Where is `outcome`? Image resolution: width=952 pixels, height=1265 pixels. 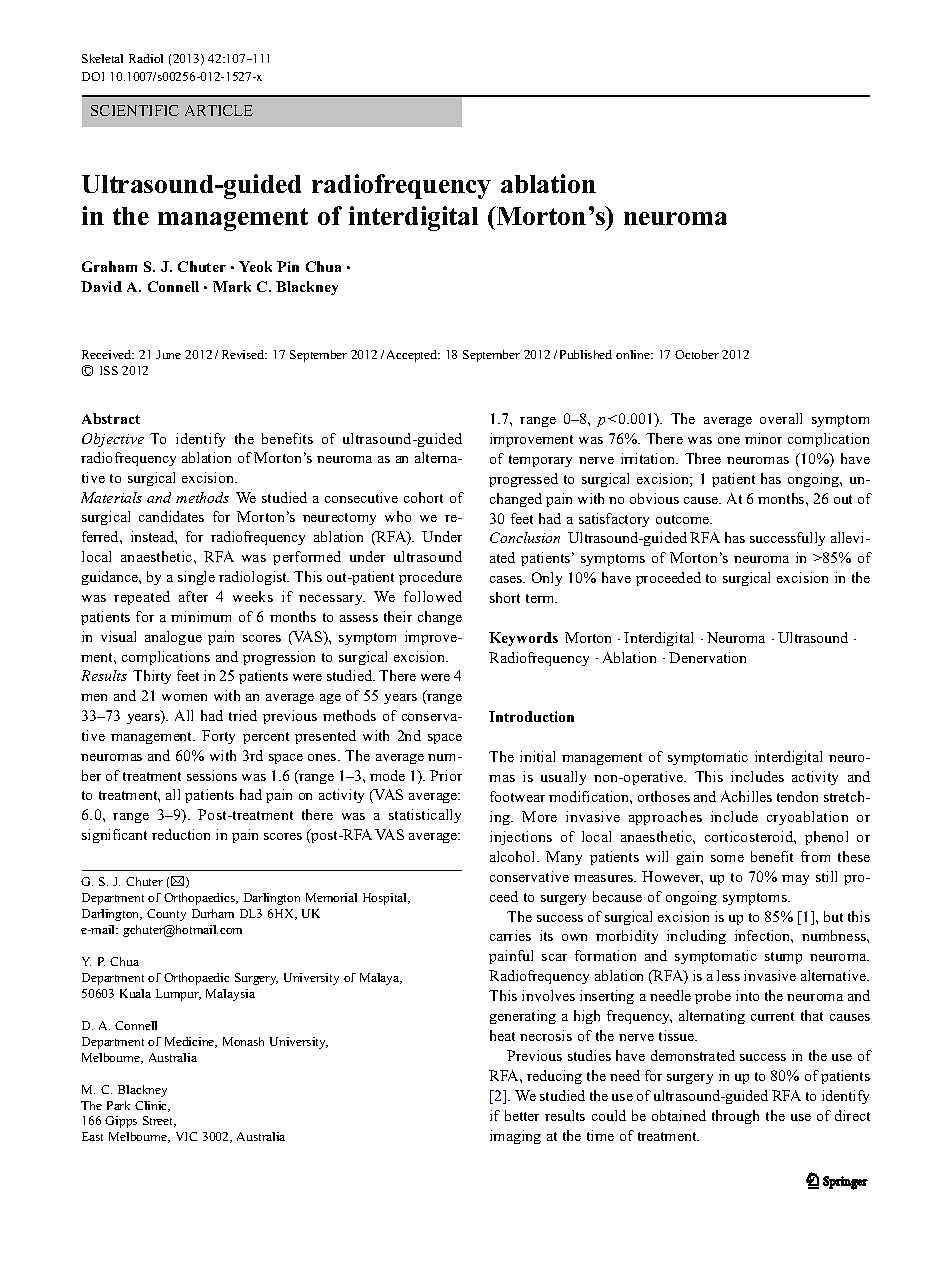
outcome is located at coordinates (684, 519).
